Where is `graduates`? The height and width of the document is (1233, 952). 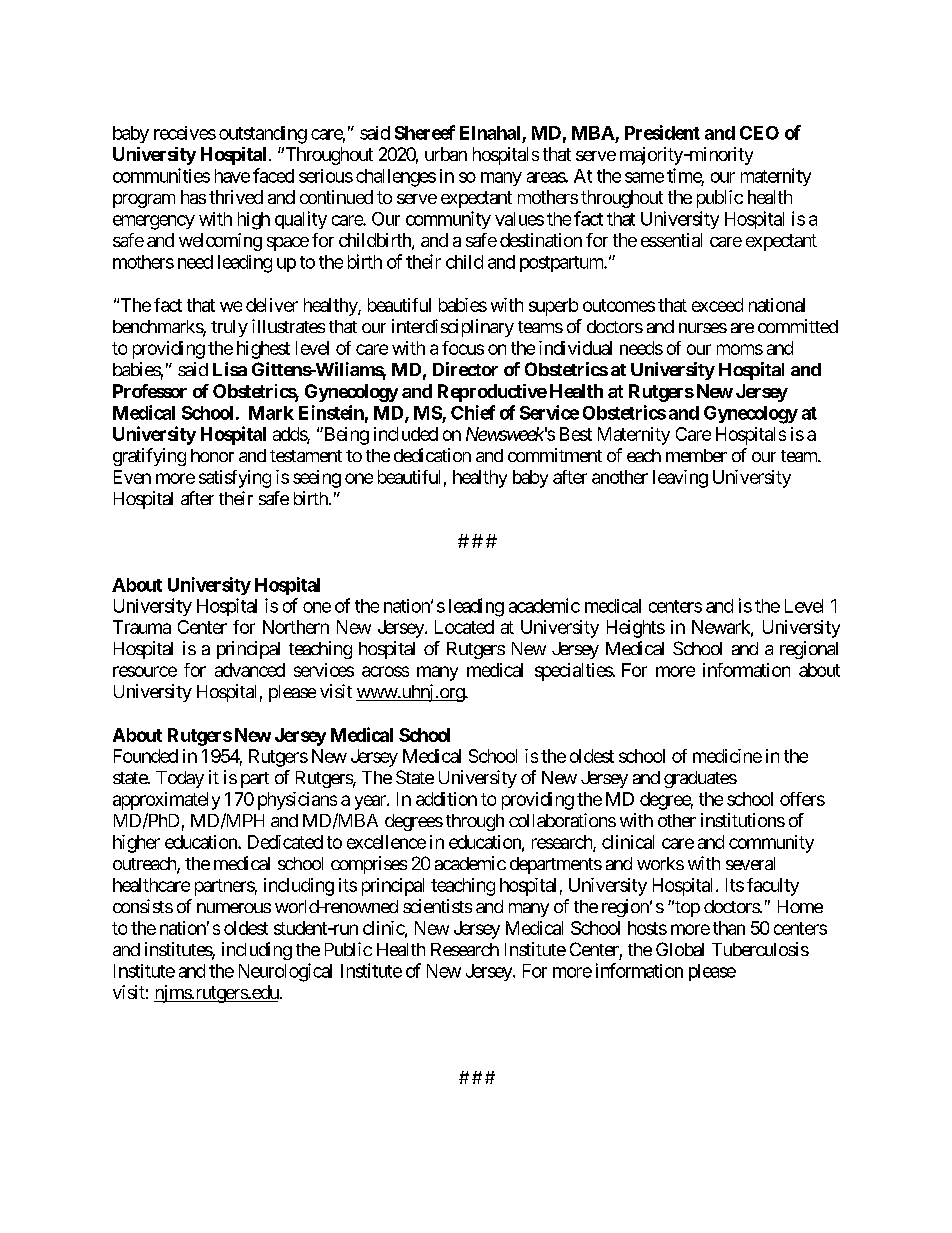 graduates is located at coordinates (700, 779).
